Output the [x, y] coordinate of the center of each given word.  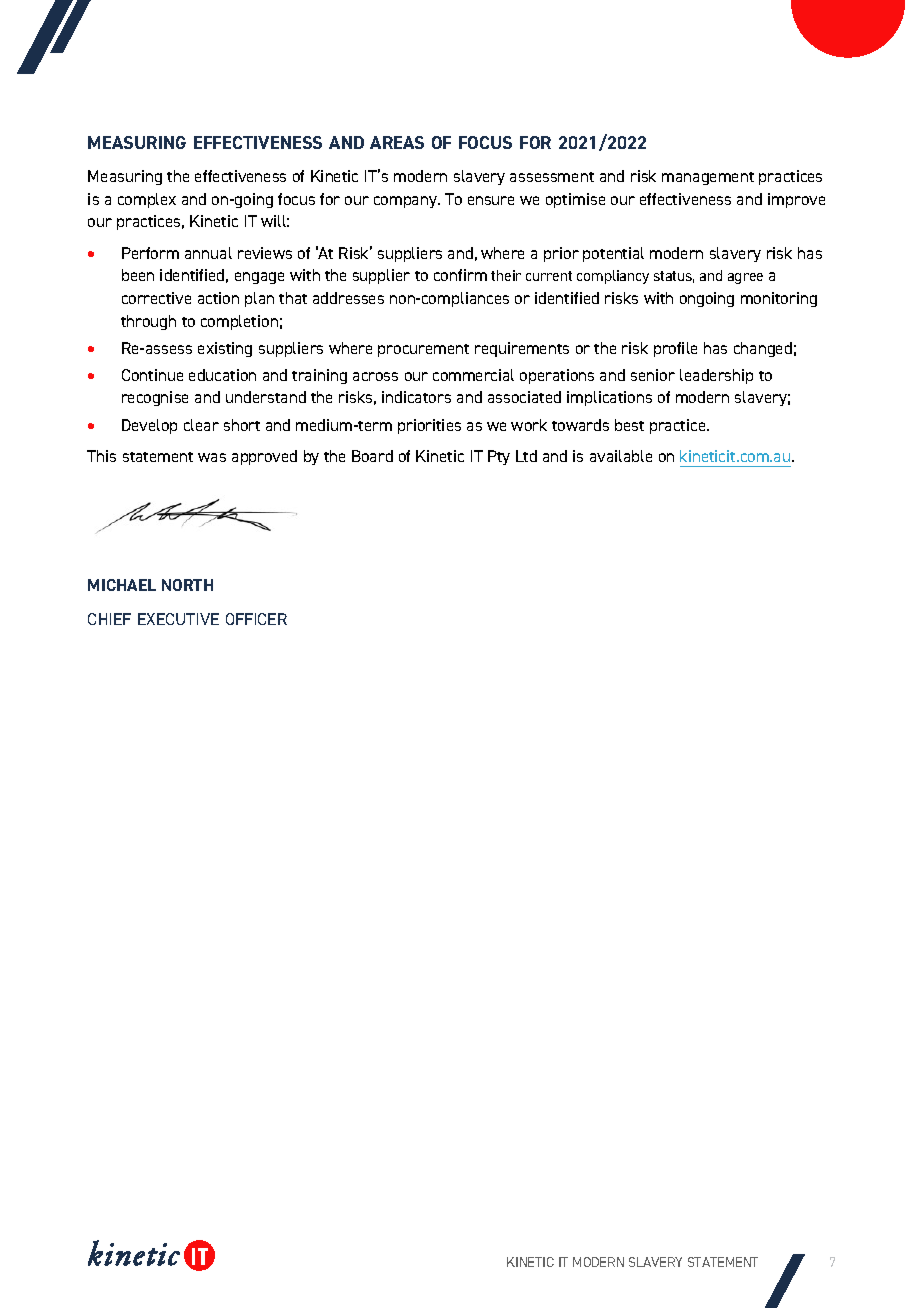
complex [147, 200]
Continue [152, 375]
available [621, 456]
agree [745, 278]
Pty [499, 457]
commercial [473, 375]
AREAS [397, 142]
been [138, 275]
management [708, 178]
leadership [716, 376]
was [212, 457]
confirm [460, 275]
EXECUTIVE [178, 619]
